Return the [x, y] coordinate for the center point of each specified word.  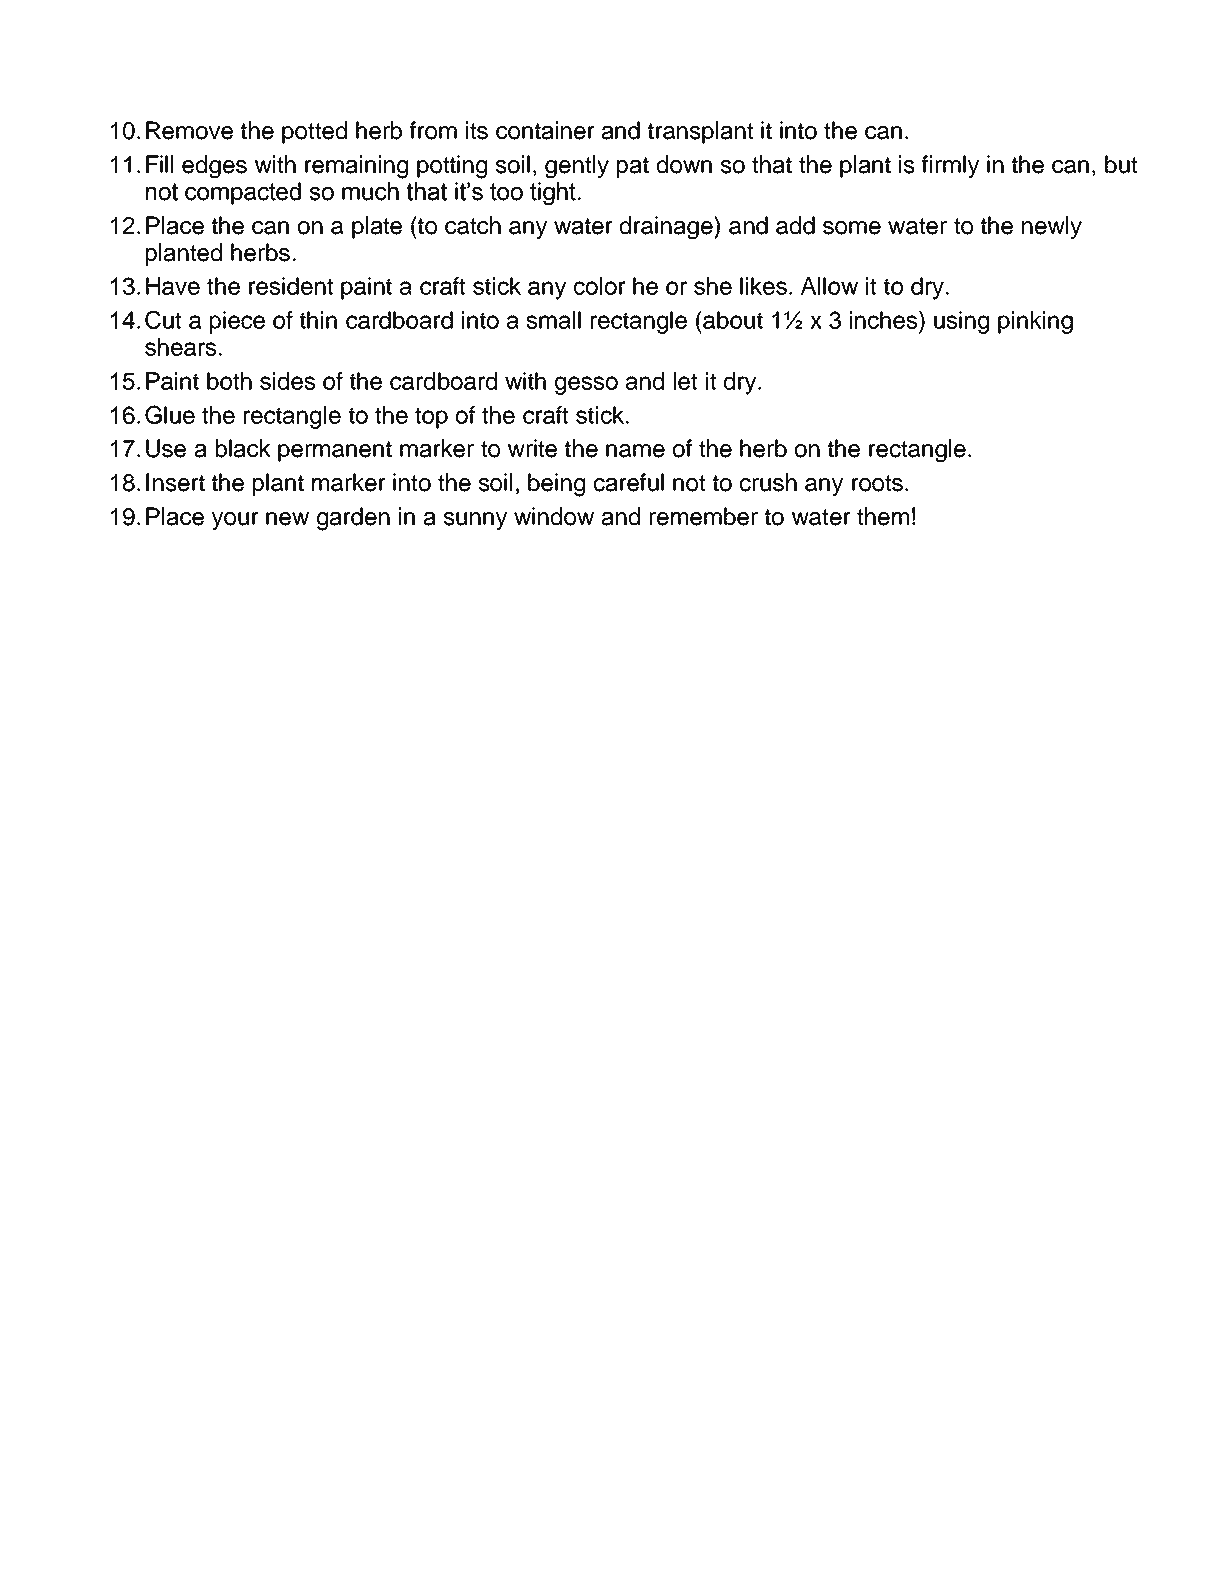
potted [314, 132]
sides [287, 381]
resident [291, 286]
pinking [1035, 322]
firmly [950, 166]
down [684, 164]
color [600, 286]
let [685, 381]
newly [1052, 227]
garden [353, 519]
